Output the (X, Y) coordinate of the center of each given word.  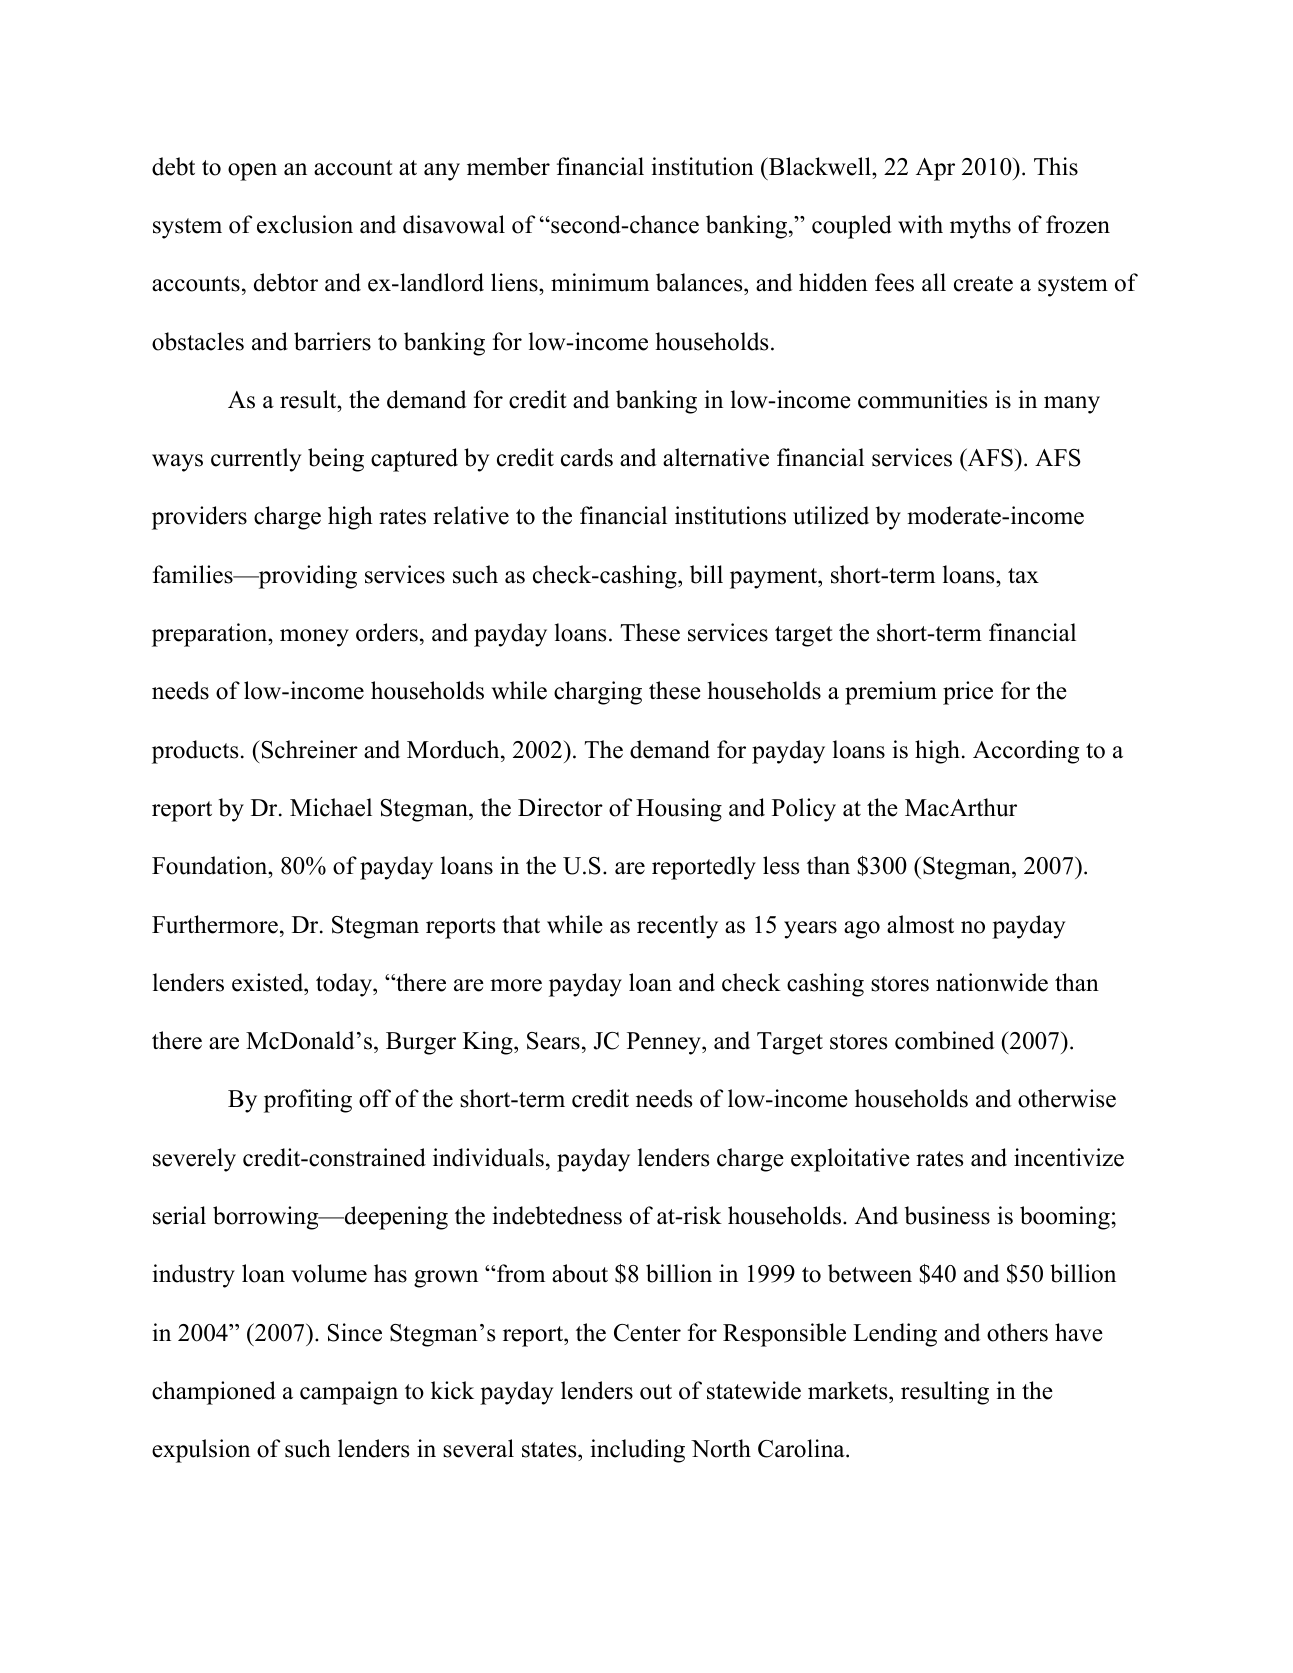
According (1026, 752)
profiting (308, 1101)
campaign (349, 1393)
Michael (331, 807)
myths (980, 227)
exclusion (305, 224)
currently (256, 460)
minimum (600, 282)
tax (1023, 576)
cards (587, 457)
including (638, 1451)
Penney (665, 1043)
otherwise (1067, 1098)
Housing (679, 810)
